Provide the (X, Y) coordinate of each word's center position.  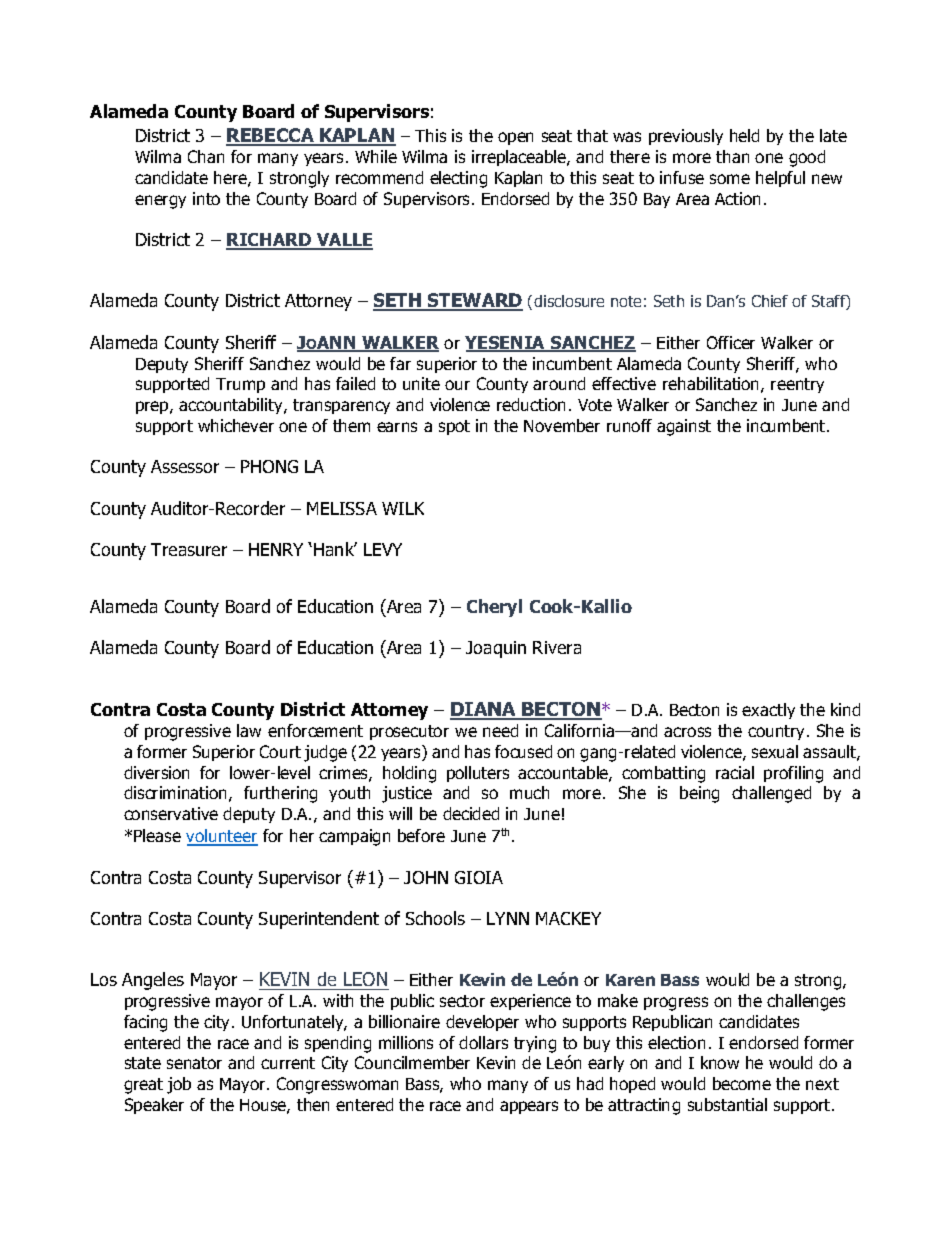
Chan (206, 156)
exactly (768, 711)
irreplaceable (520, 158)
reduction (531, 404)
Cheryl (494, 608)
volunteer (222, 837)
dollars (483, 1042)
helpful (780, 179)
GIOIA (479, 877)
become (742, 1083)
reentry (797, 385)
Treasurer (189, 549)
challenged (771, 794)
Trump (240, 385)
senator (194, 1063)
